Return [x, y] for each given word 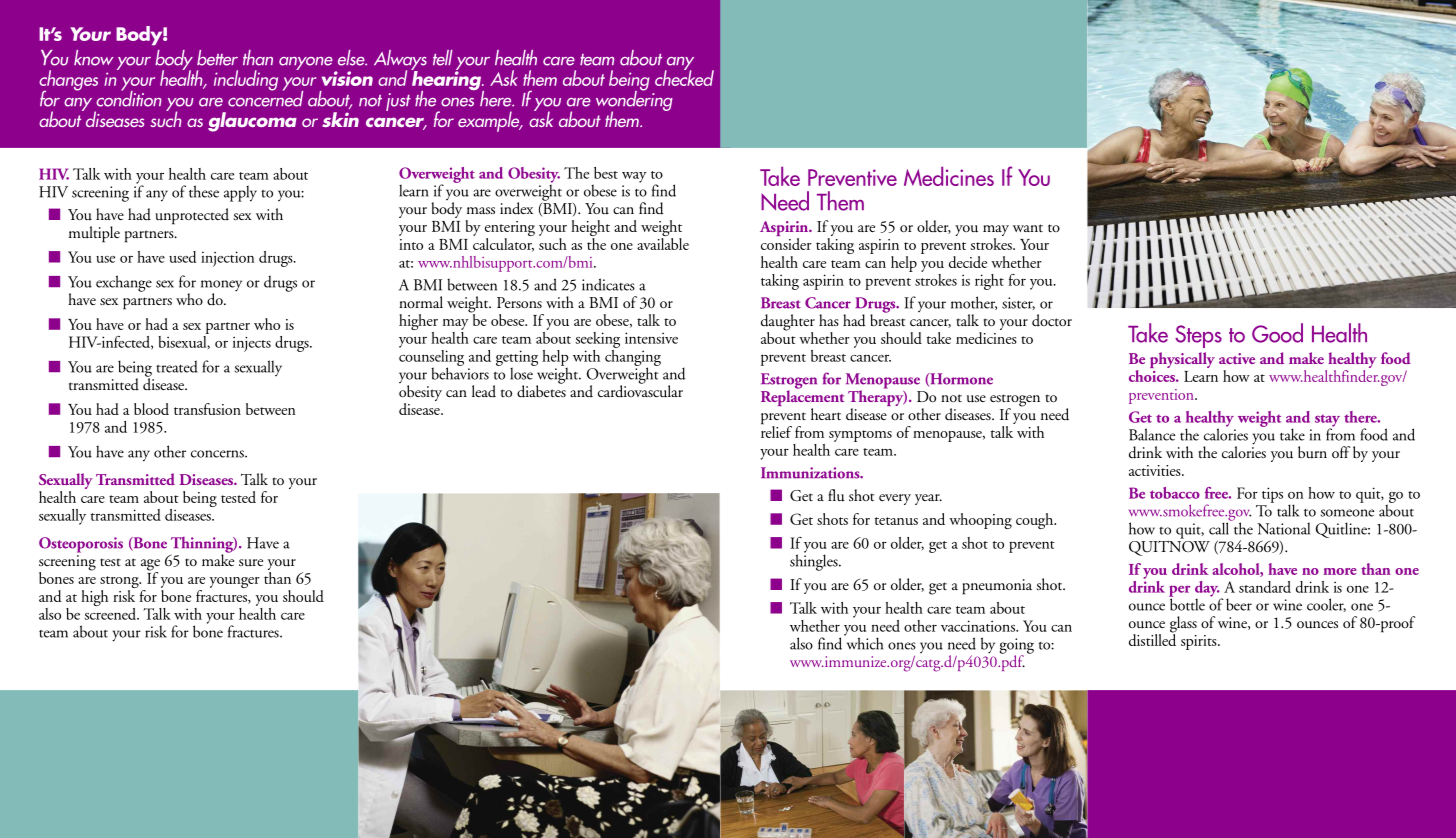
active [1237, 358]
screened [111, 612]
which [863, 642]
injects [252, 344]
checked [684, 77]
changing [633, 357]
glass [1183, 625]
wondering [634, 101]
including [246, 80]
